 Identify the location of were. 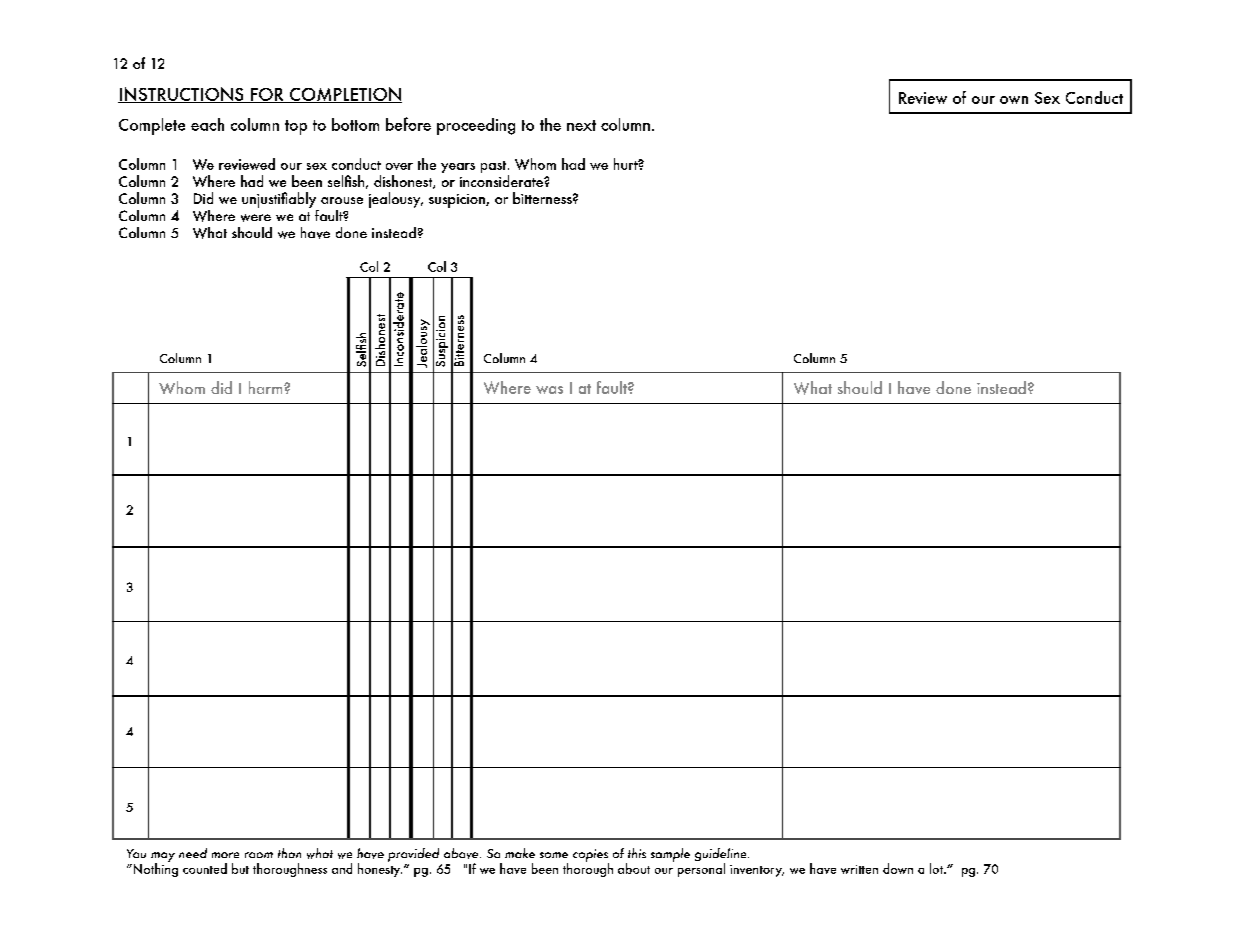
(256, 218).
